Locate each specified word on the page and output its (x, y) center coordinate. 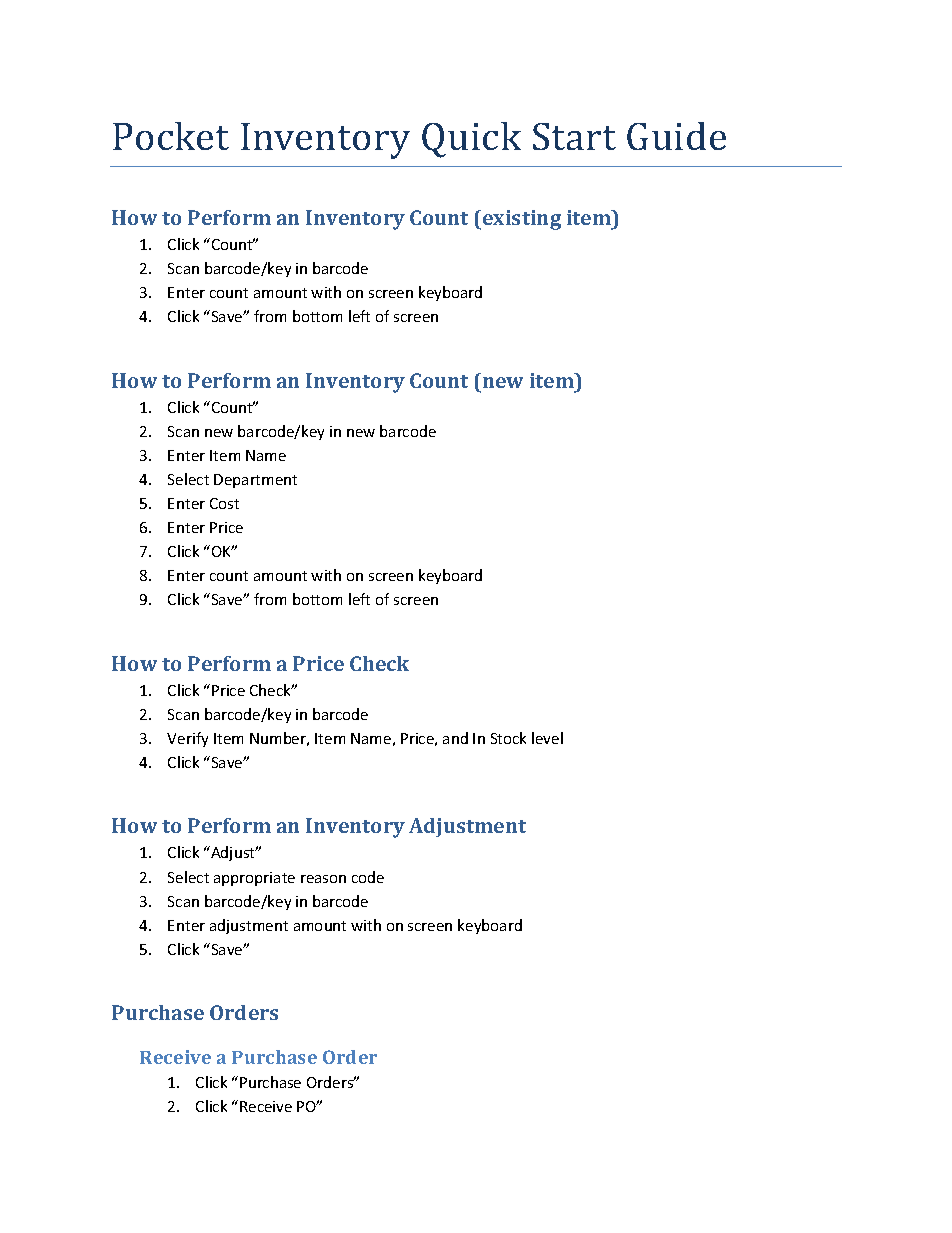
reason (323, 879)
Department (255, 481)
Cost (224, 503)
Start (574, 136)
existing (522, 220)
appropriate (254, 879)
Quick (471, 140)
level (547, 738)
